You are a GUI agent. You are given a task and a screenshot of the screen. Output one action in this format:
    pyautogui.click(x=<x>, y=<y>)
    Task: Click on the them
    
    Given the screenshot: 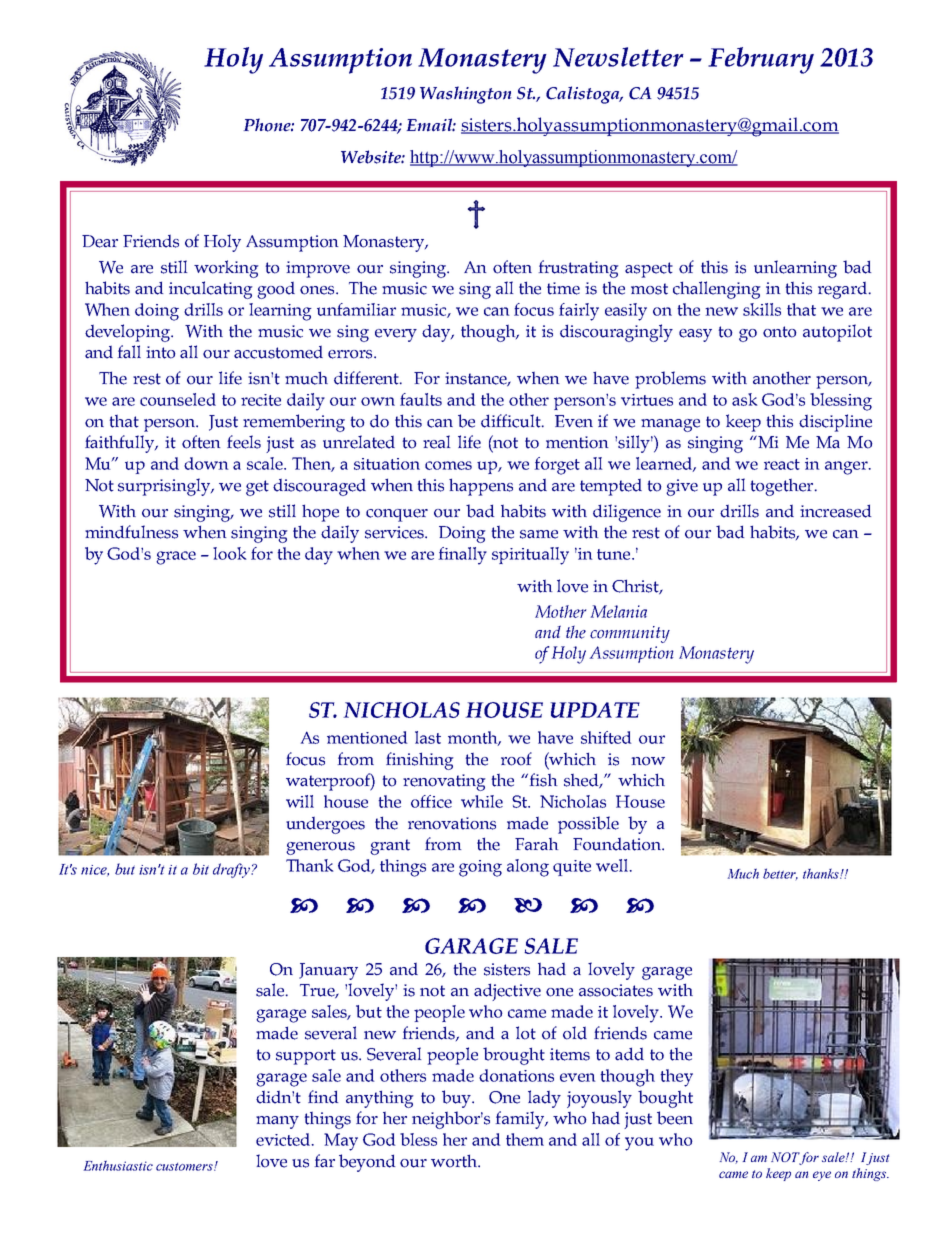 What is the action you would take?
    pyautogui.click(x=525, y=1139)
